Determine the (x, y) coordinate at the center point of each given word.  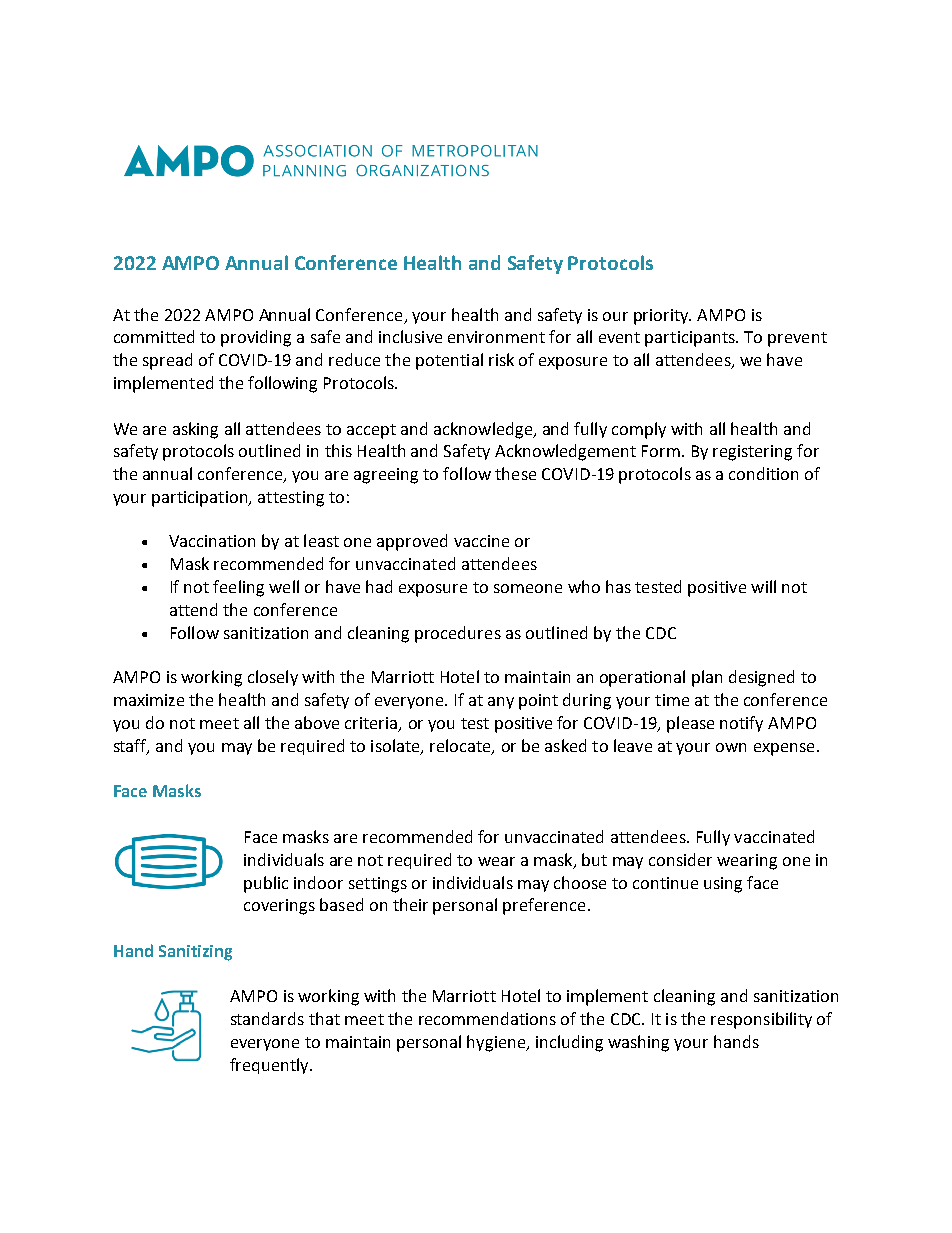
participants (691, 339)
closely (273, 678)
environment (496, 337)
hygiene (497, 1043)
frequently (270, 1066)
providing (256, 338)
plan (707, 678)
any (501, 703)
